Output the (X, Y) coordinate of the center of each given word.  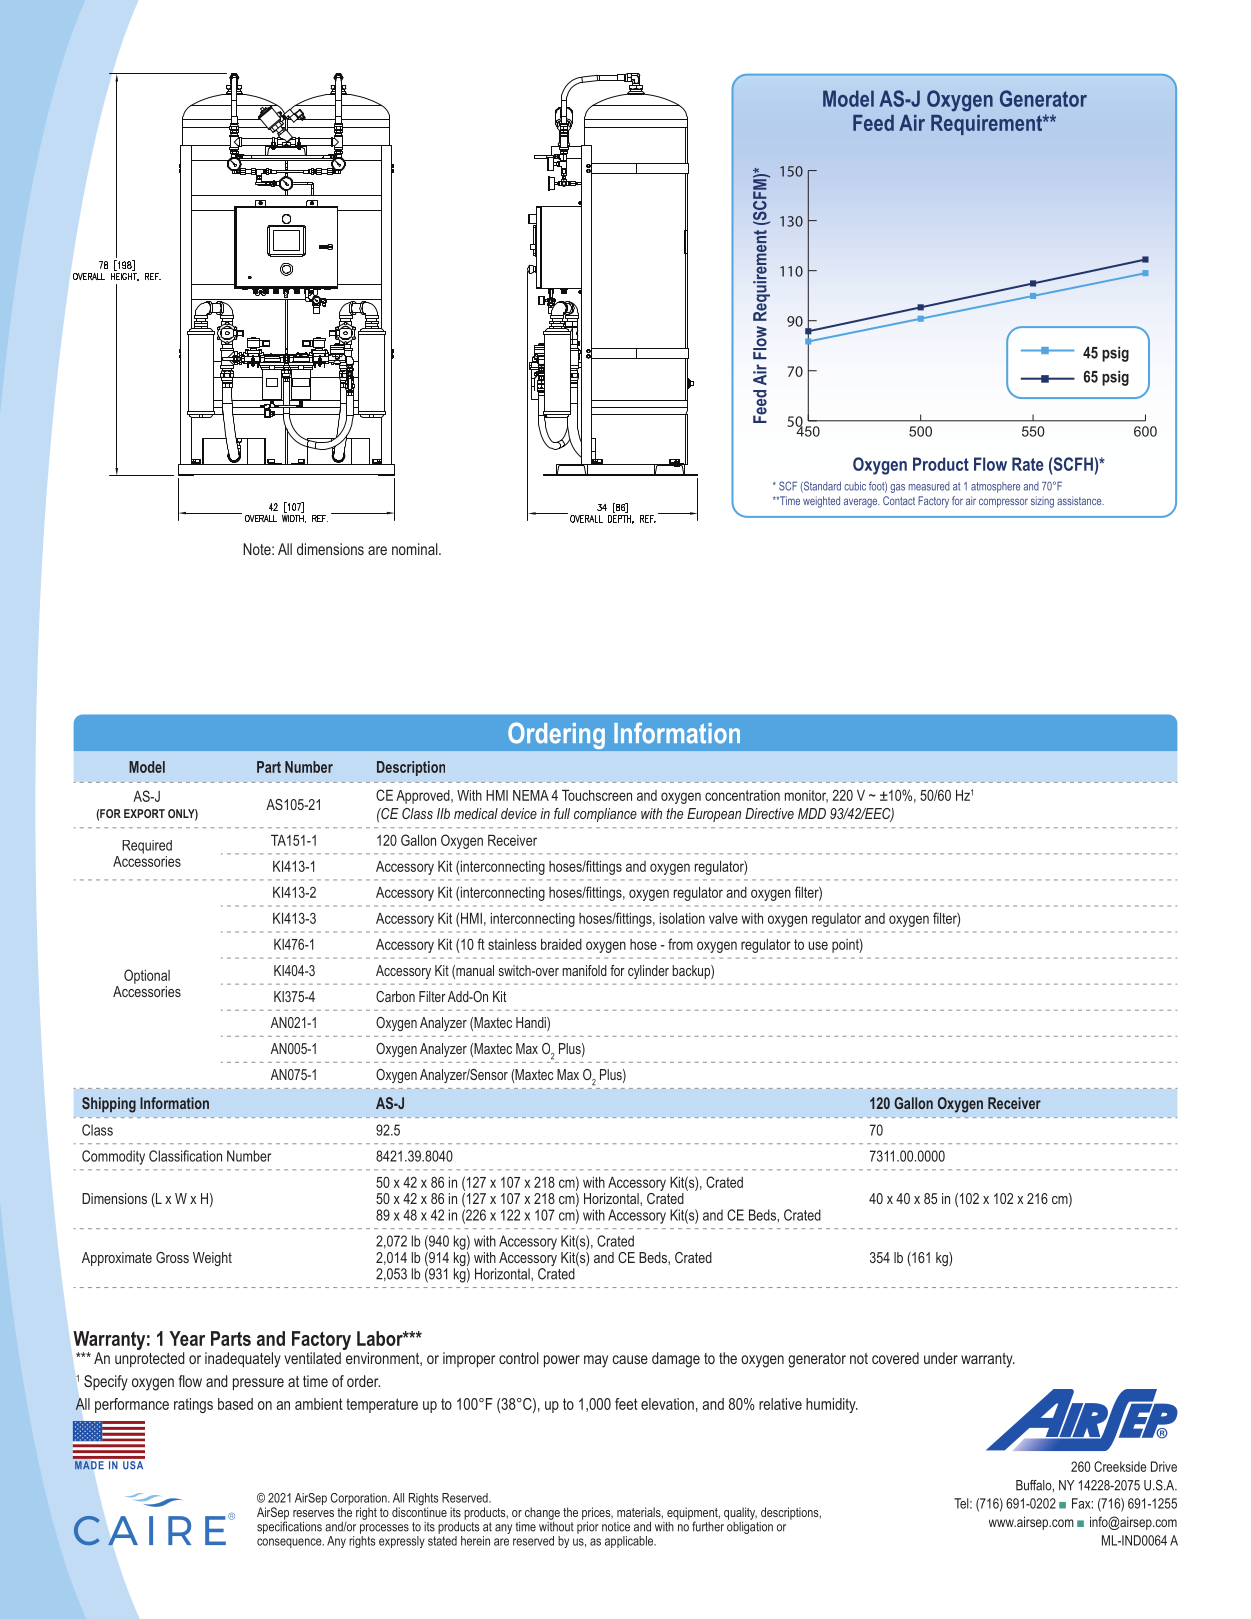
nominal (416, 549)
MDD (812, 813)
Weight (212, 1259)
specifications (289, 1526)
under (941, 1358)
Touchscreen (597, 795)
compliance (605, 815)
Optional (147, 976)
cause (630, 1359)
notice (616, 1527)
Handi (532, 1024)
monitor (806, 796)
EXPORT (144, 813)
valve (723, 918)
